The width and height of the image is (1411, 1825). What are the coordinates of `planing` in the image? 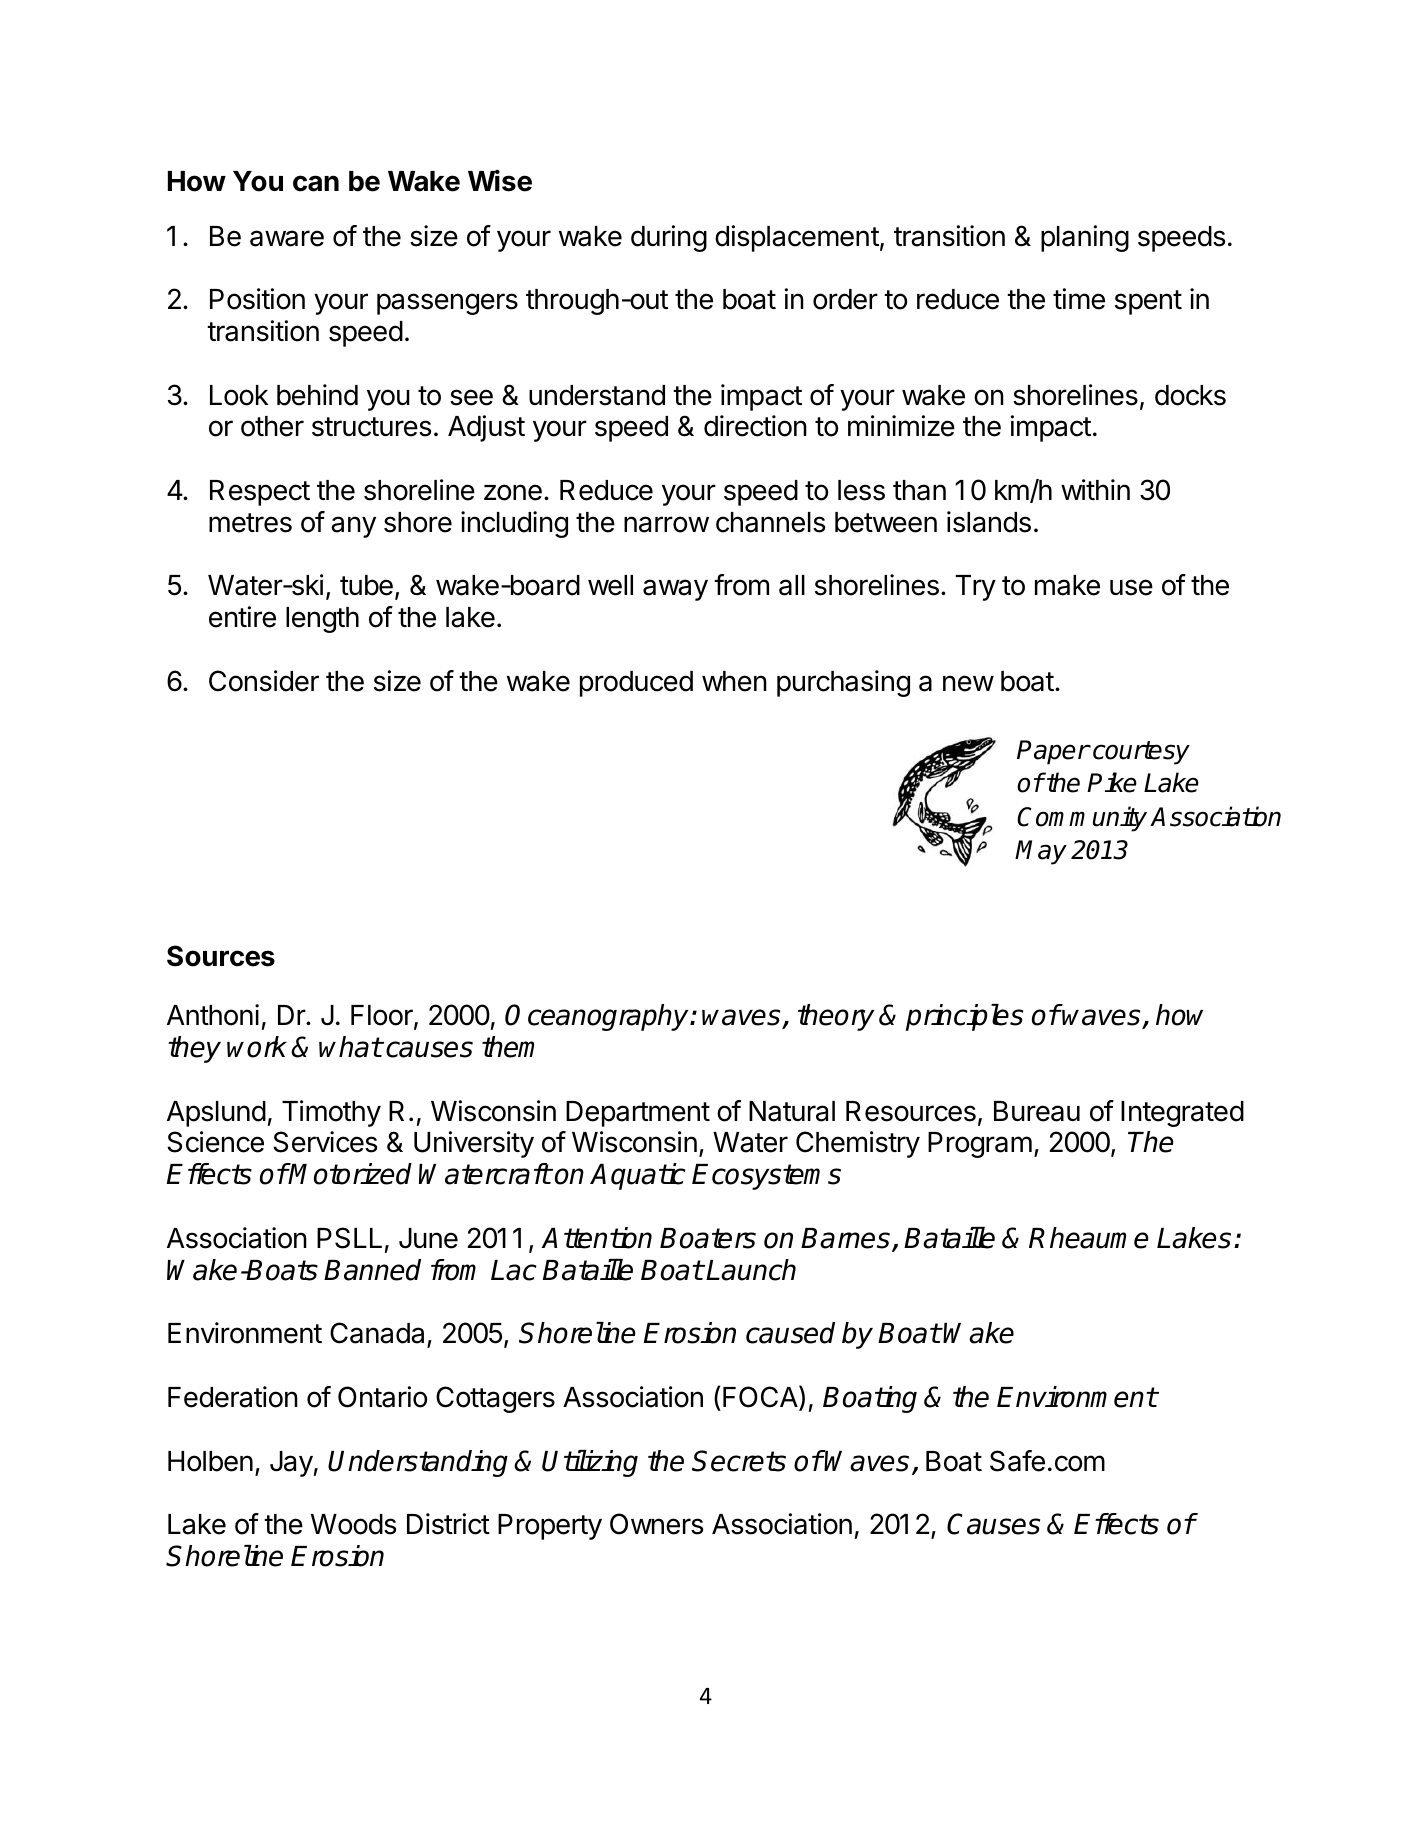 It's located at (1085, 238).
